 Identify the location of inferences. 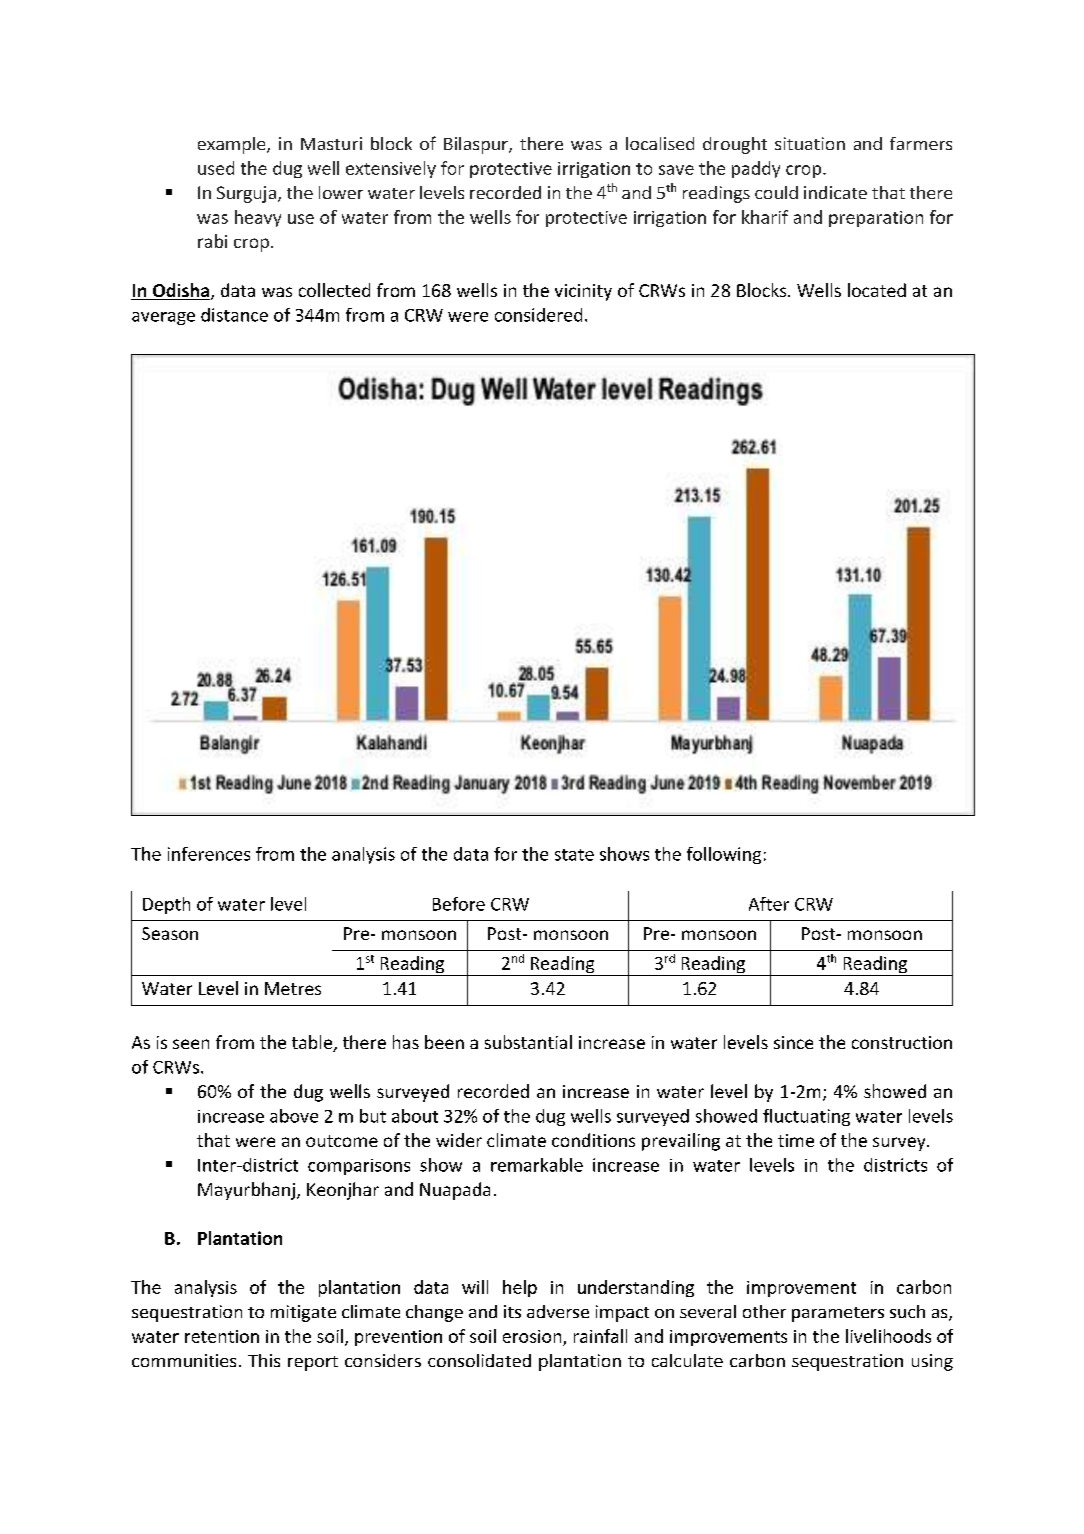
(209, 854).
